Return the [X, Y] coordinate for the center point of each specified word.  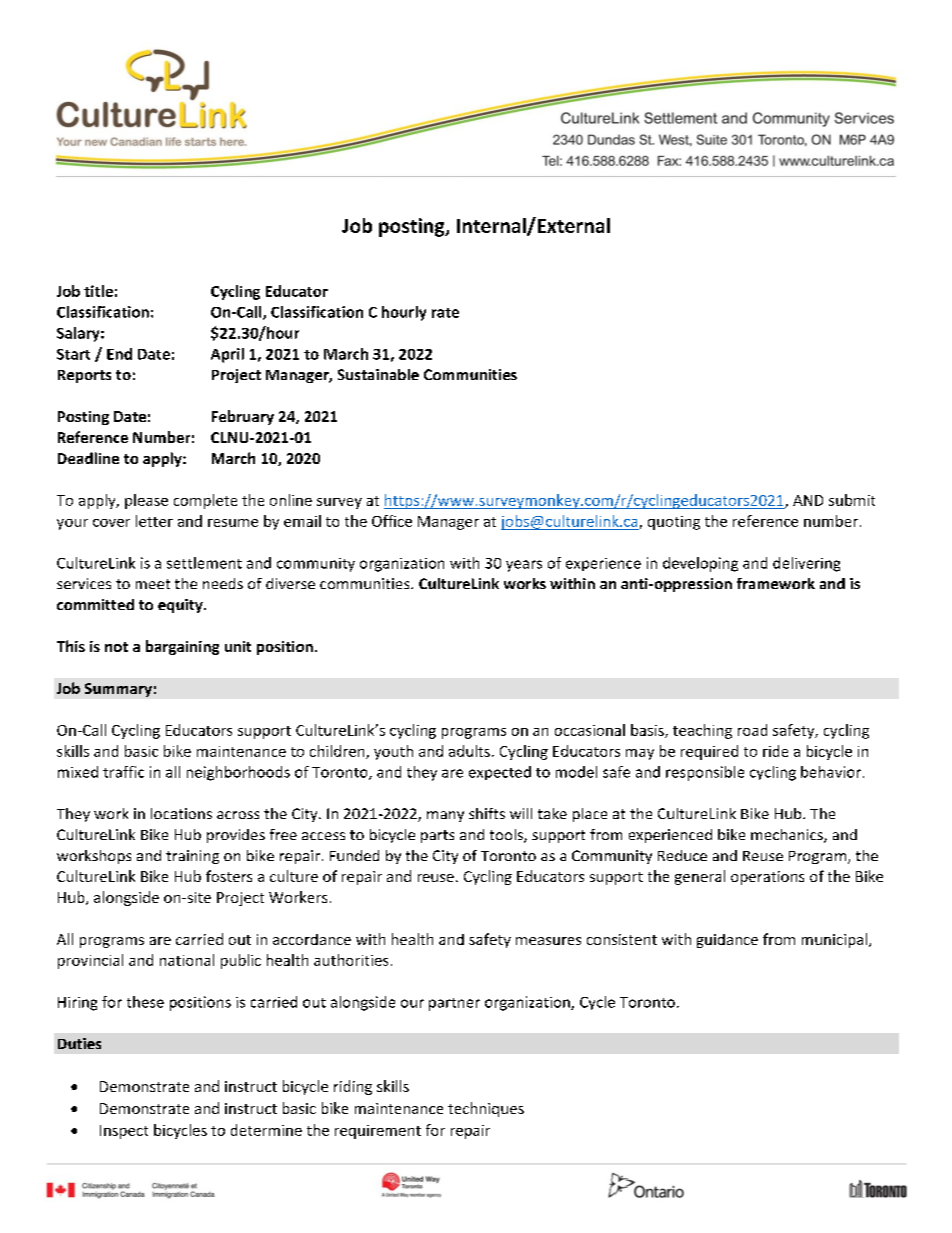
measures [548, 941]
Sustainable [378, 374]
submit [852, 500]
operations [767, 878]
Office [392, 521]
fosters [229, 876]
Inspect [124, 1132]
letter [154, 521]
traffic [123, 772]
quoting [674, 523]
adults [469, 751]
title [98, 291]
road [752, 730]
